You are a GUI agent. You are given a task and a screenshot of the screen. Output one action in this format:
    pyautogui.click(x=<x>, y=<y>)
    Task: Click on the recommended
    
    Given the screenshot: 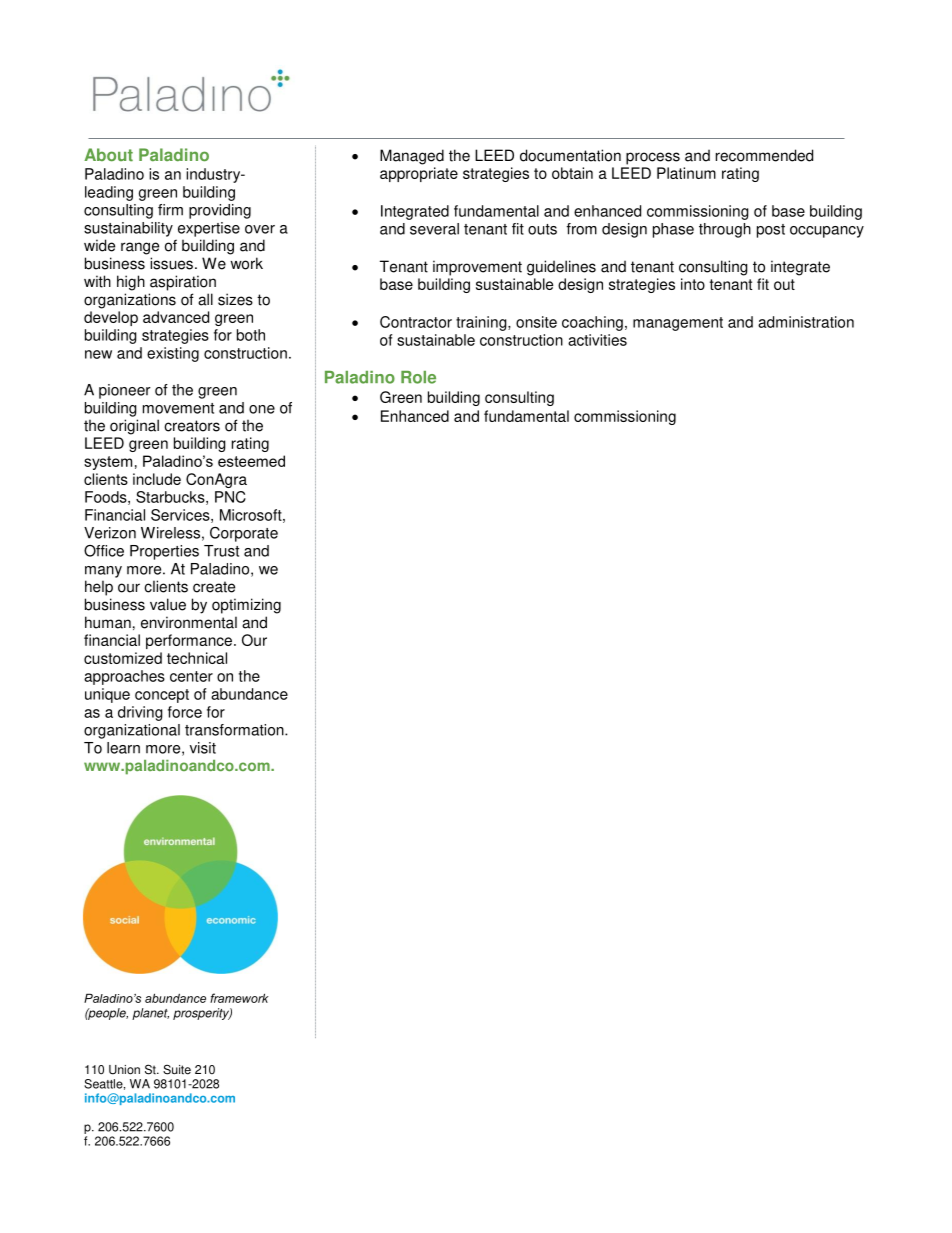 What is the action you would take?
    pyautogui.click(x=764, y=155)
